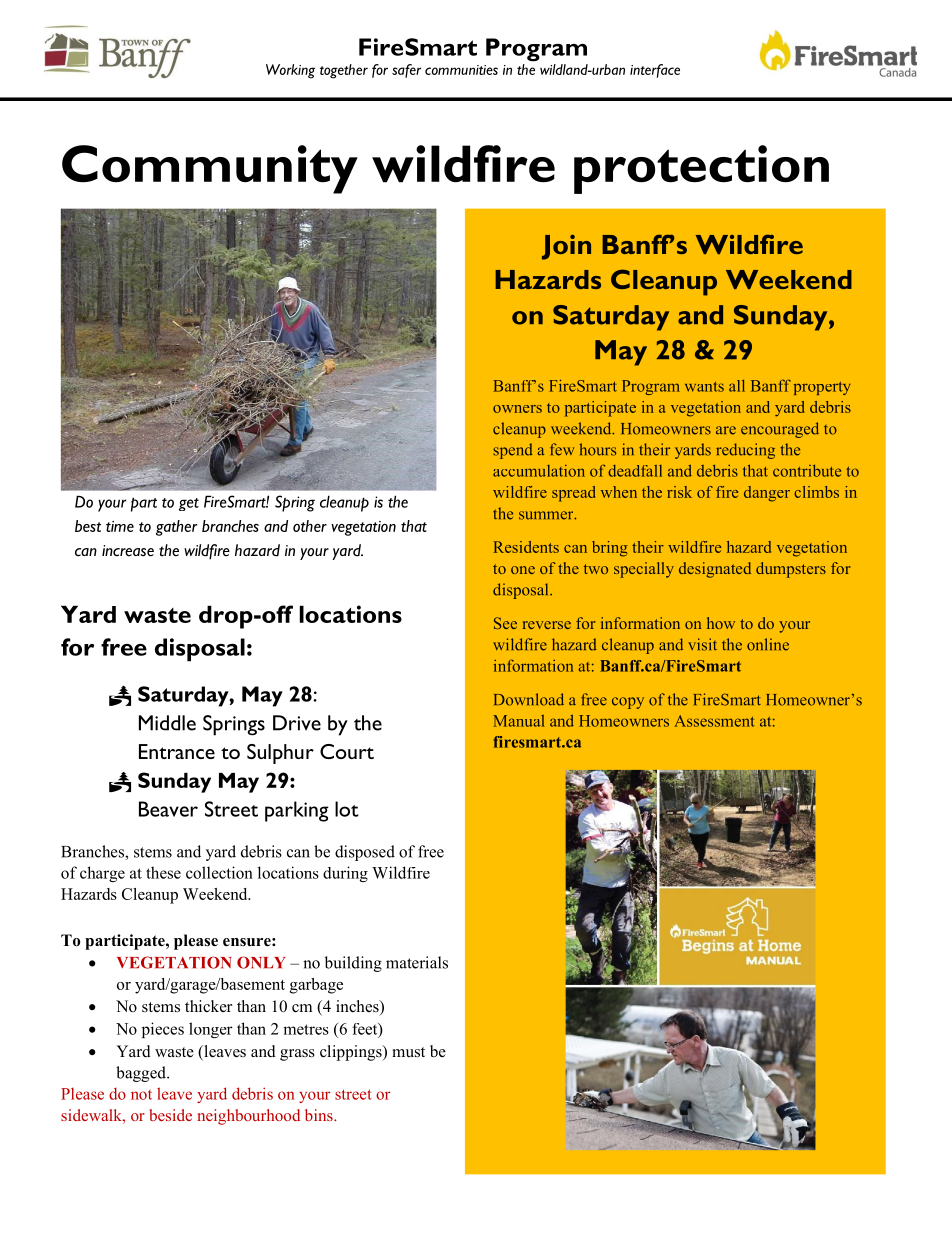  I want to click on Manual, so click(519, 721).
